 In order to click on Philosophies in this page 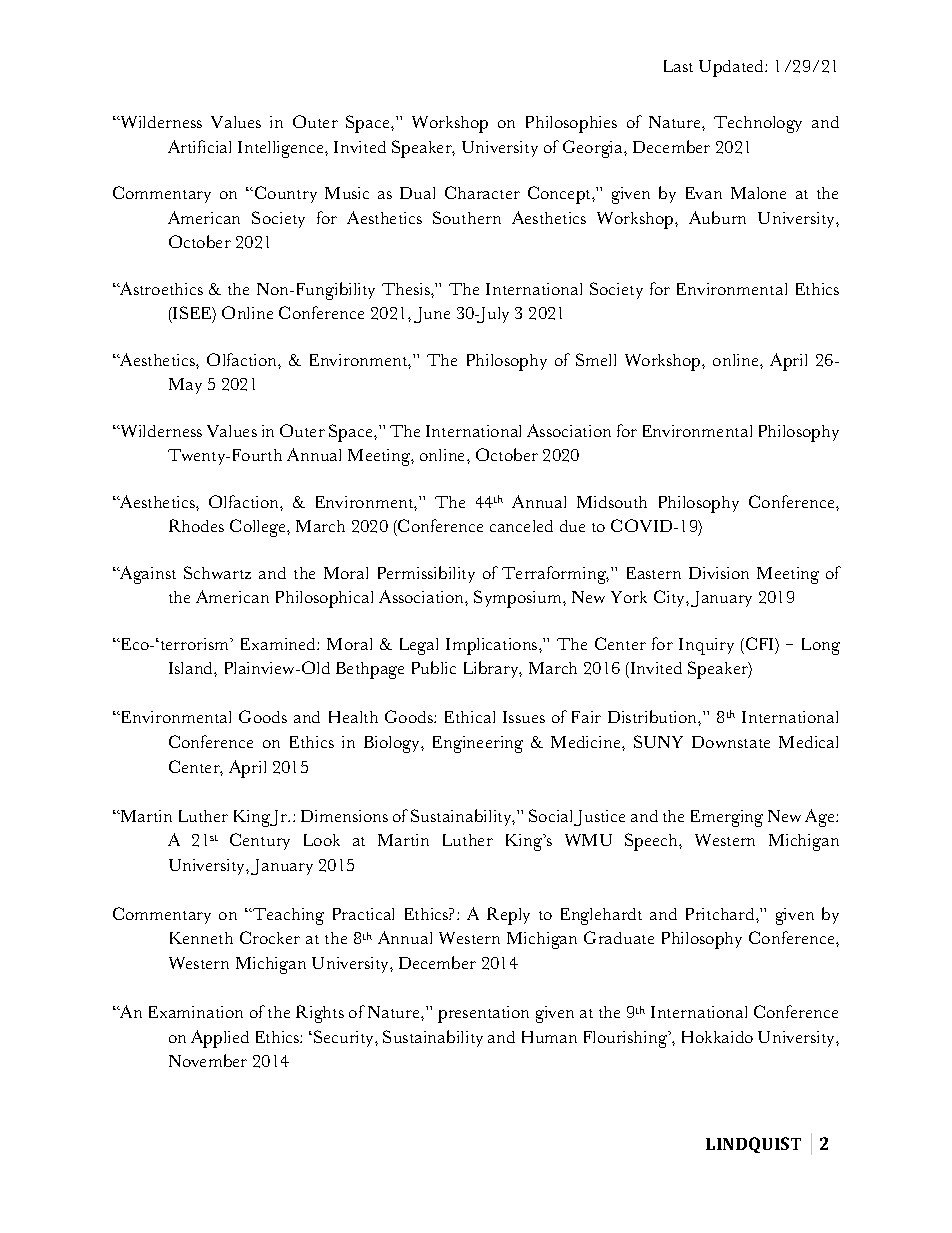, I will do `click(571, 124)`.
